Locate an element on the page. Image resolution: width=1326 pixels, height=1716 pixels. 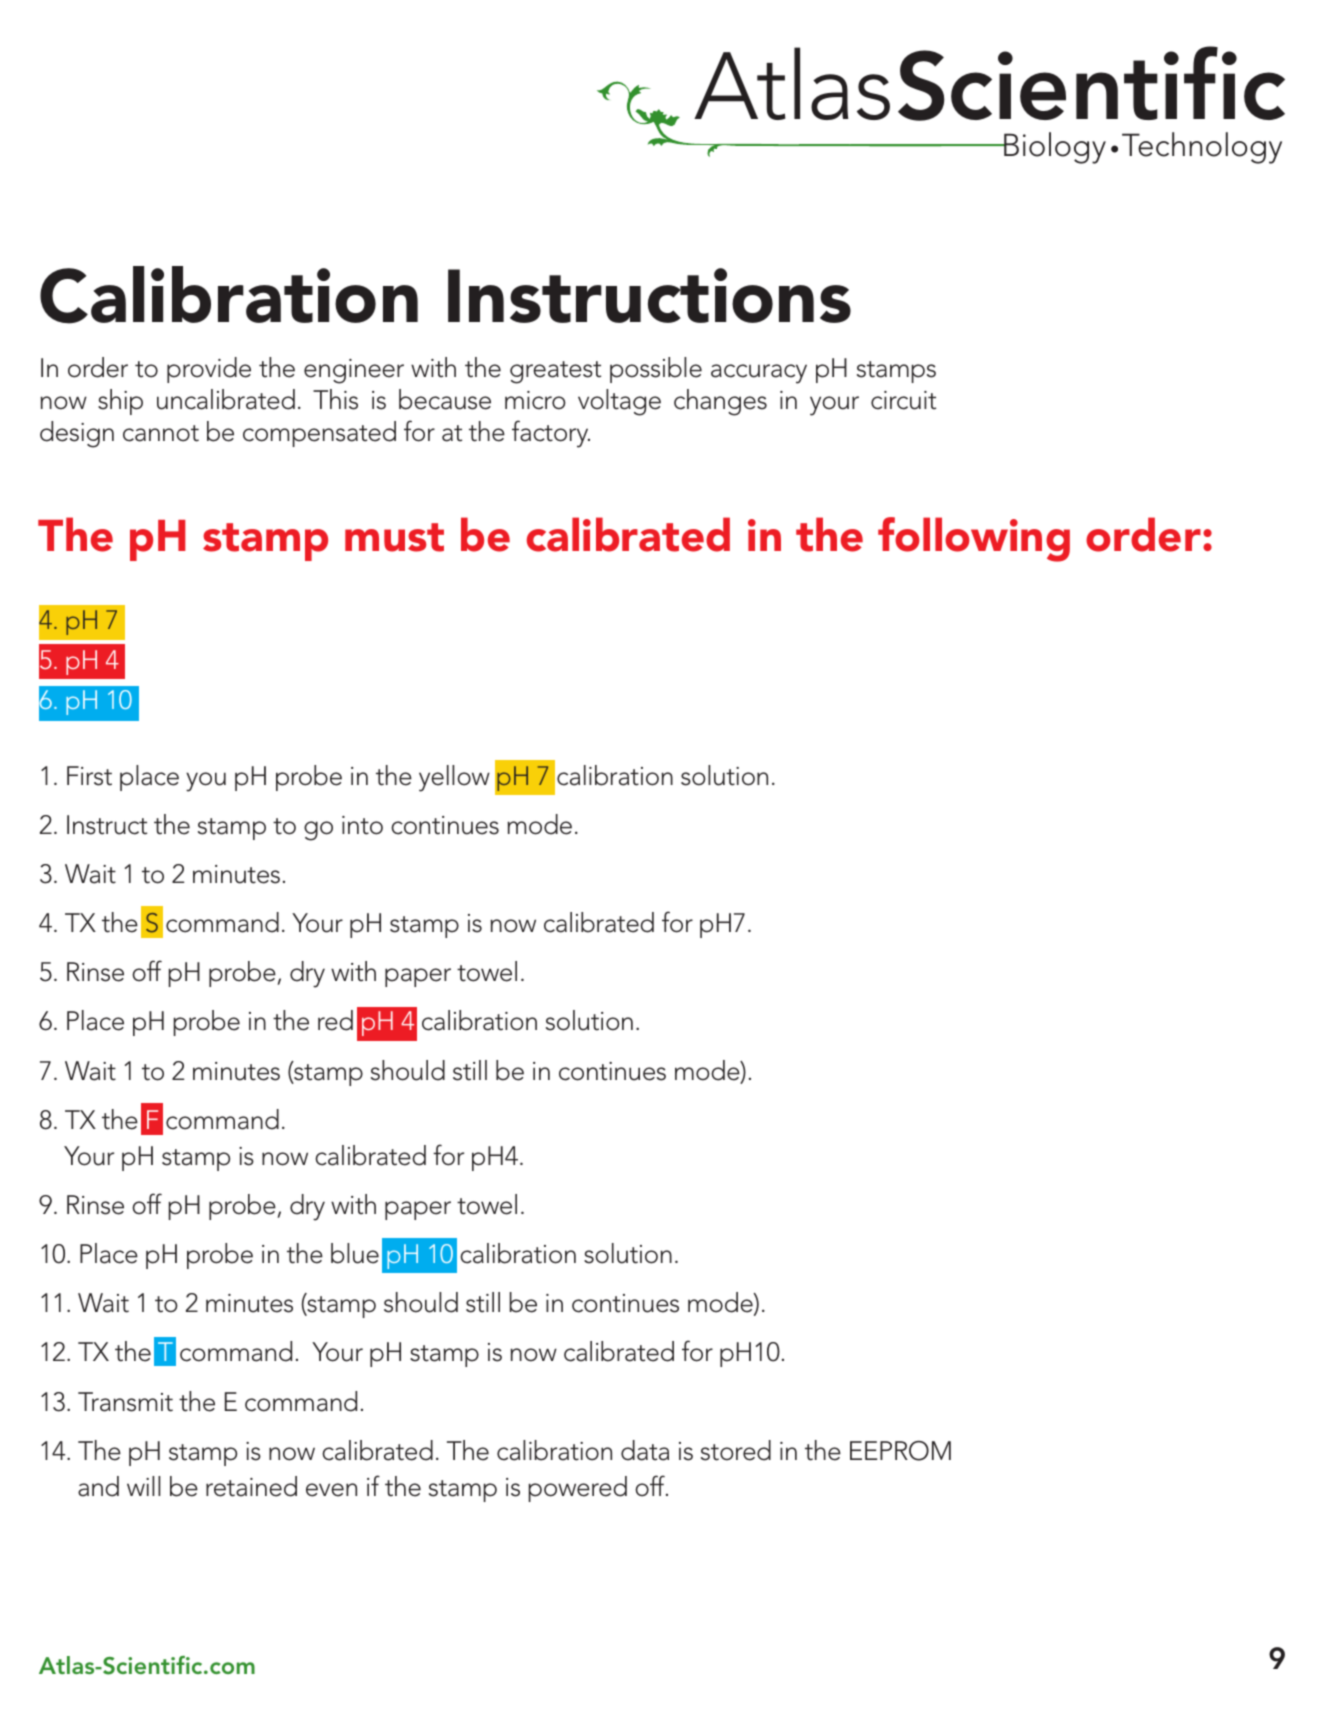
yellow is located at coordinates (454, 778).
